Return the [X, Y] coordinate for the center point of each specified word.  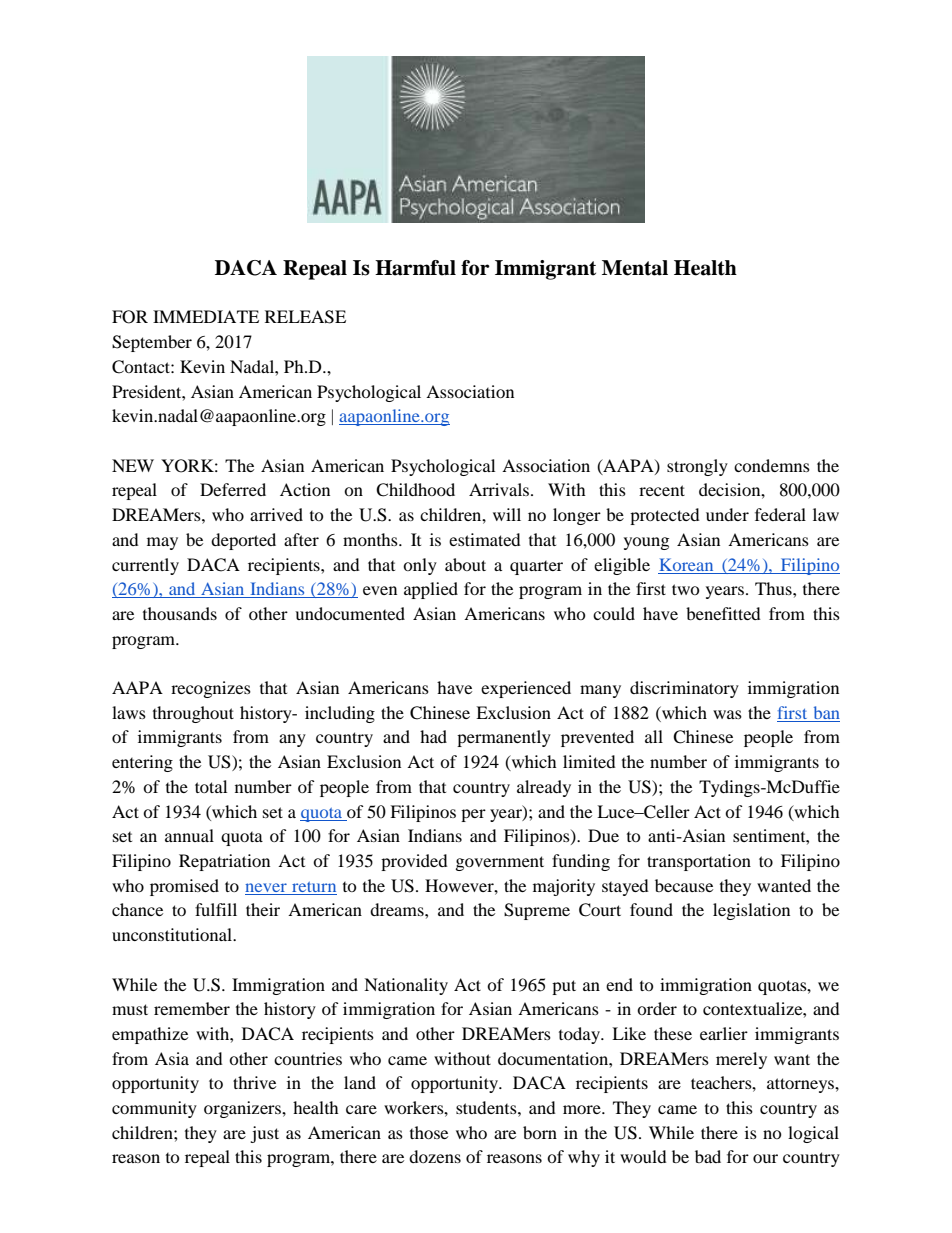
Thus [774, 588]
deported [243, 541]
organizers [243, 1109]
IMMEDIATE [206, 316]
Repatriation [224, 862]
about [465, 564]
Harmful [415, 268]
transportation [699, 862]
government [500, 863]
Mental [635, 268]
